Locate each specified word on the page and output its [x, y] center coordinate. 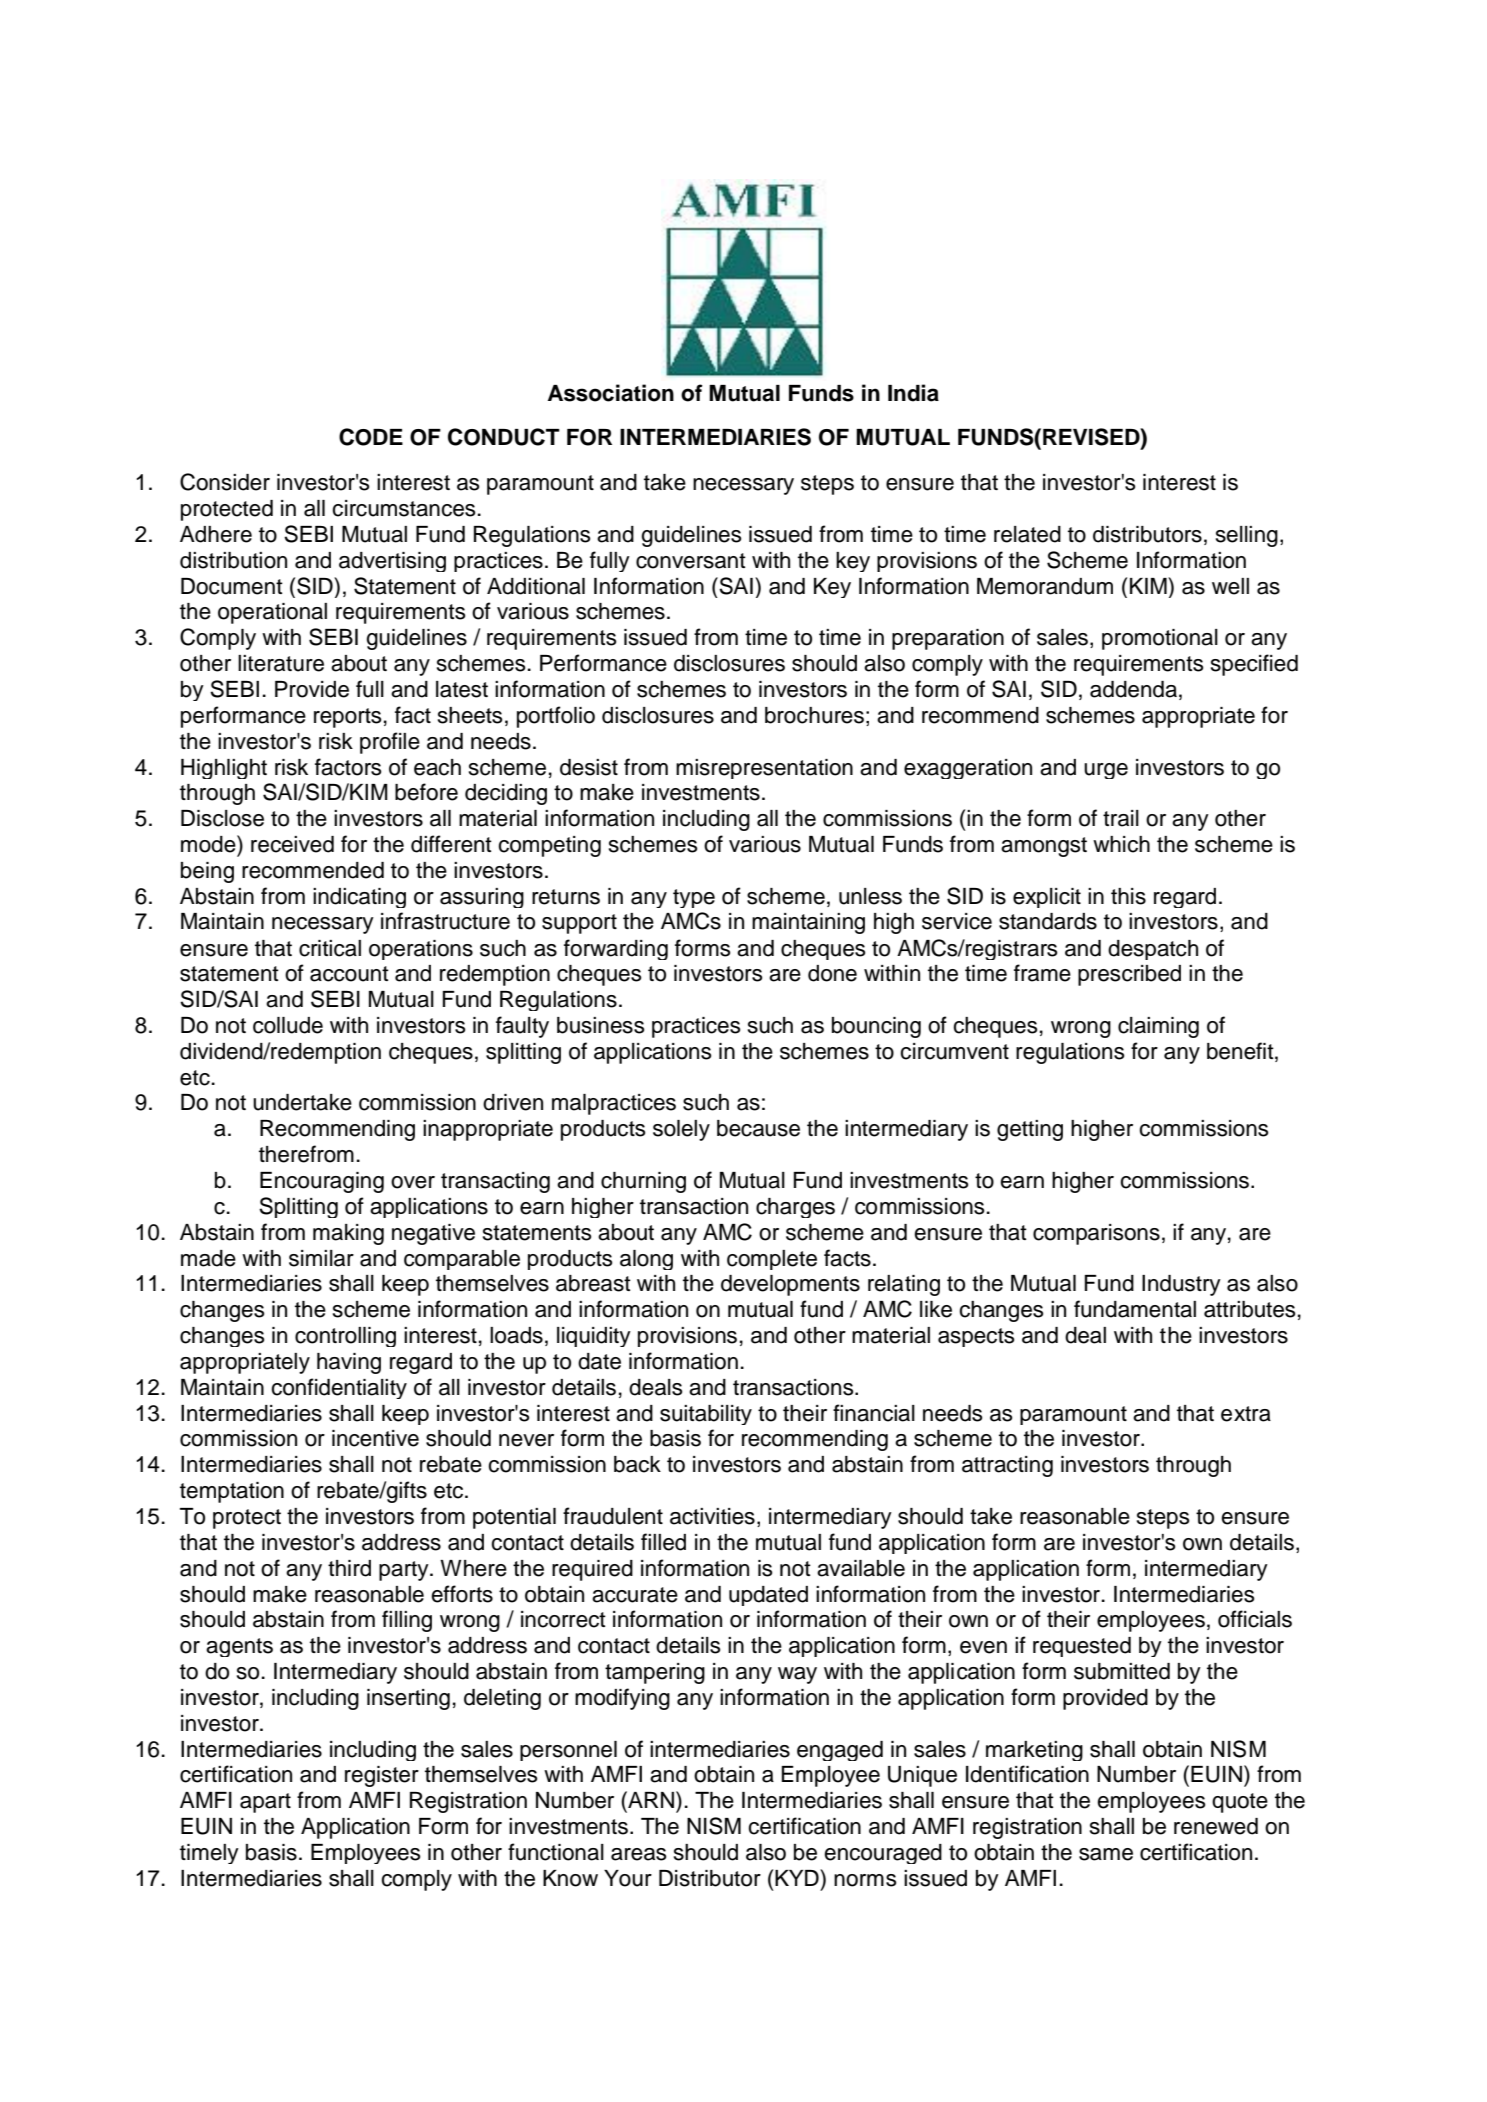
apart [265, 1803]
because [758, 1128]
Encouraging [322, 1182]
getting [1030, 1130]
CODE [371, 437]
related [1027, 534]
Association [611, 393]
